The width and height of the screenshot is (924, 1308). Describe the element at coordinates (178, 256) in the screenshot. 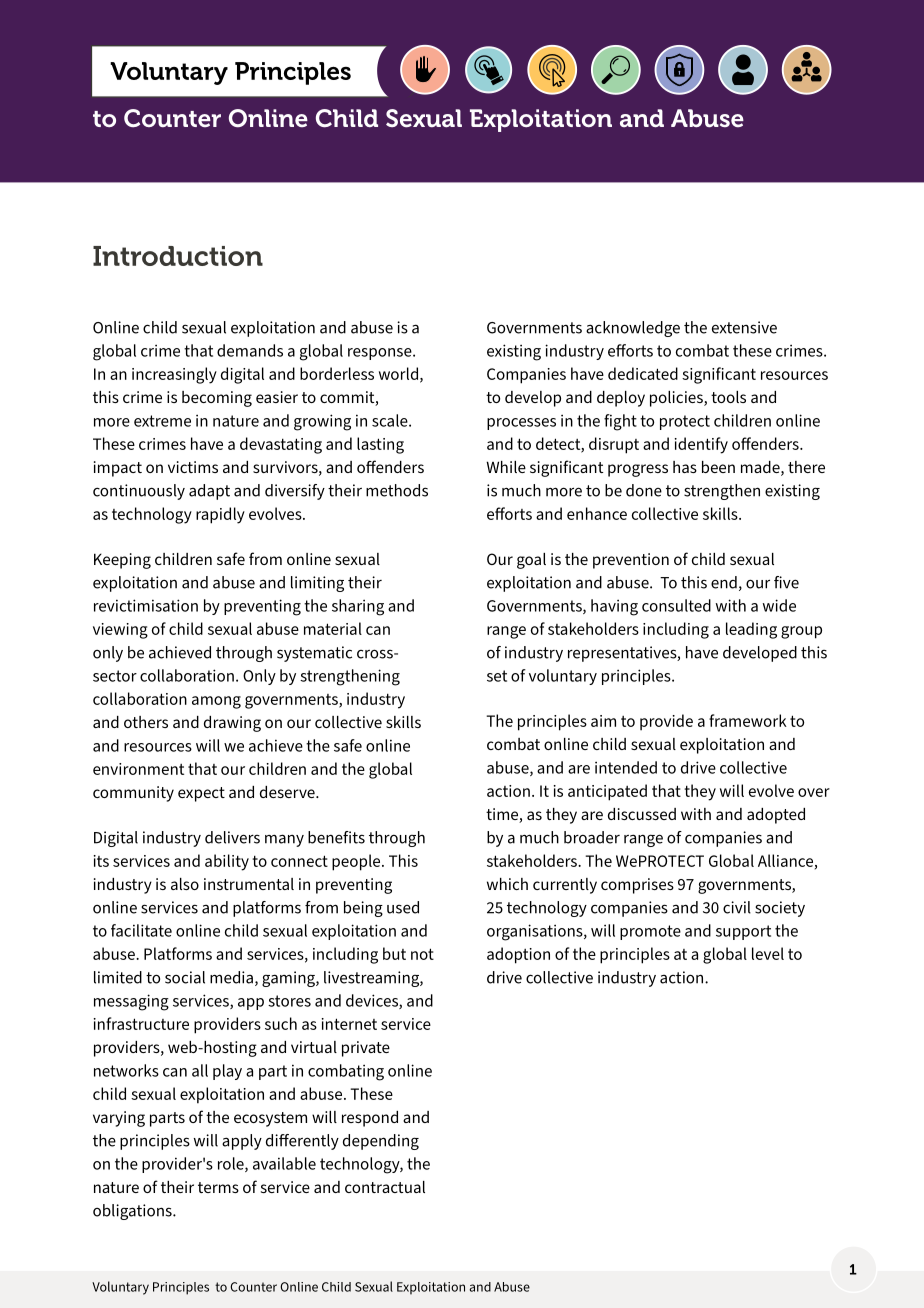

I see `Introduction` at that location.
